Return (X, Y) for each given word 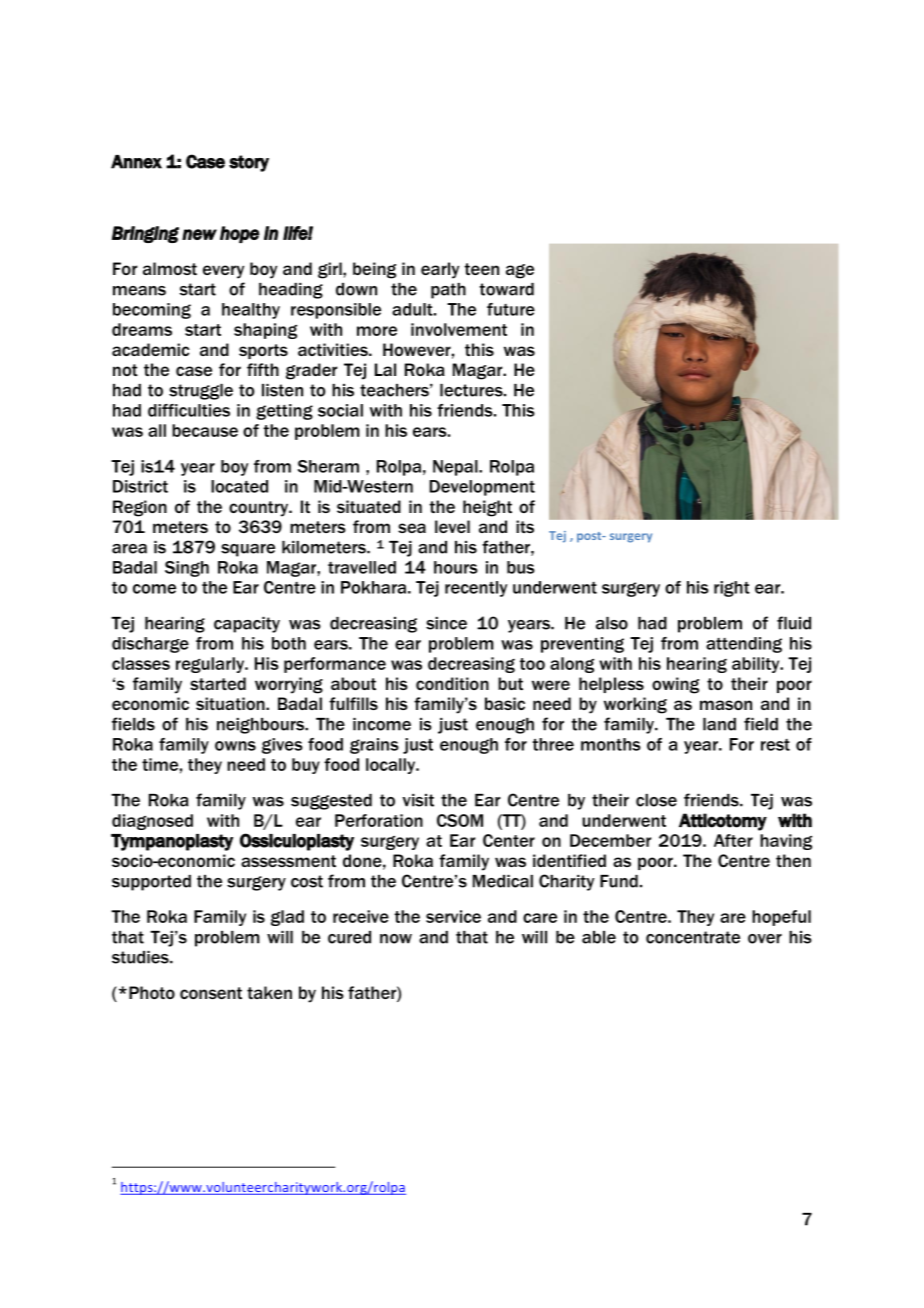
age (520, 271)
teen (482, 269)
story (249, 163)
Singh (187, 569)
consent (211, 993)
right (732, 589)
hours (456, 567)
